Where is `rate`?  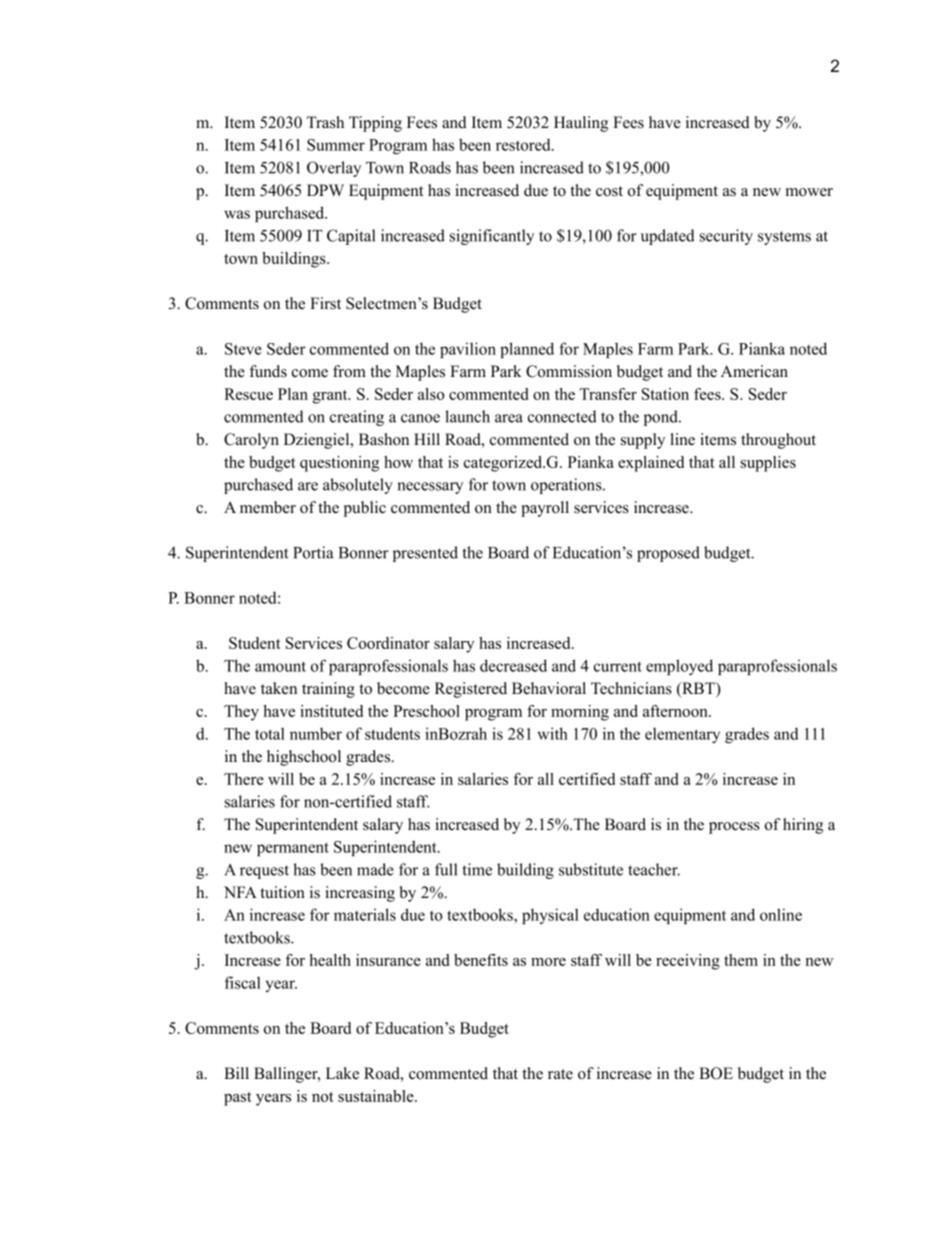 rate is located at coordinates (560, 1074).
